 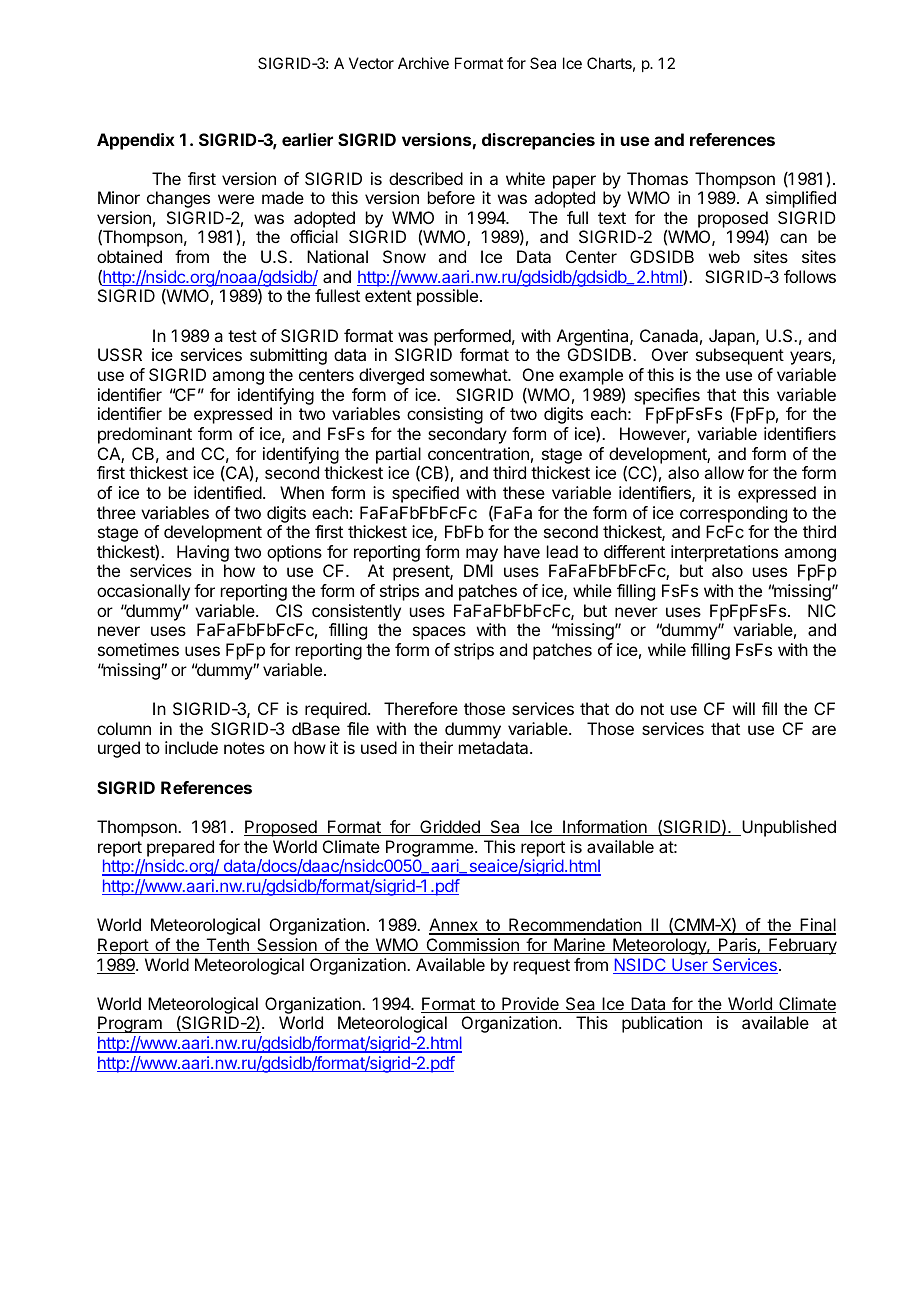 I want to click on subsequent, so click(x=740, y=356).
